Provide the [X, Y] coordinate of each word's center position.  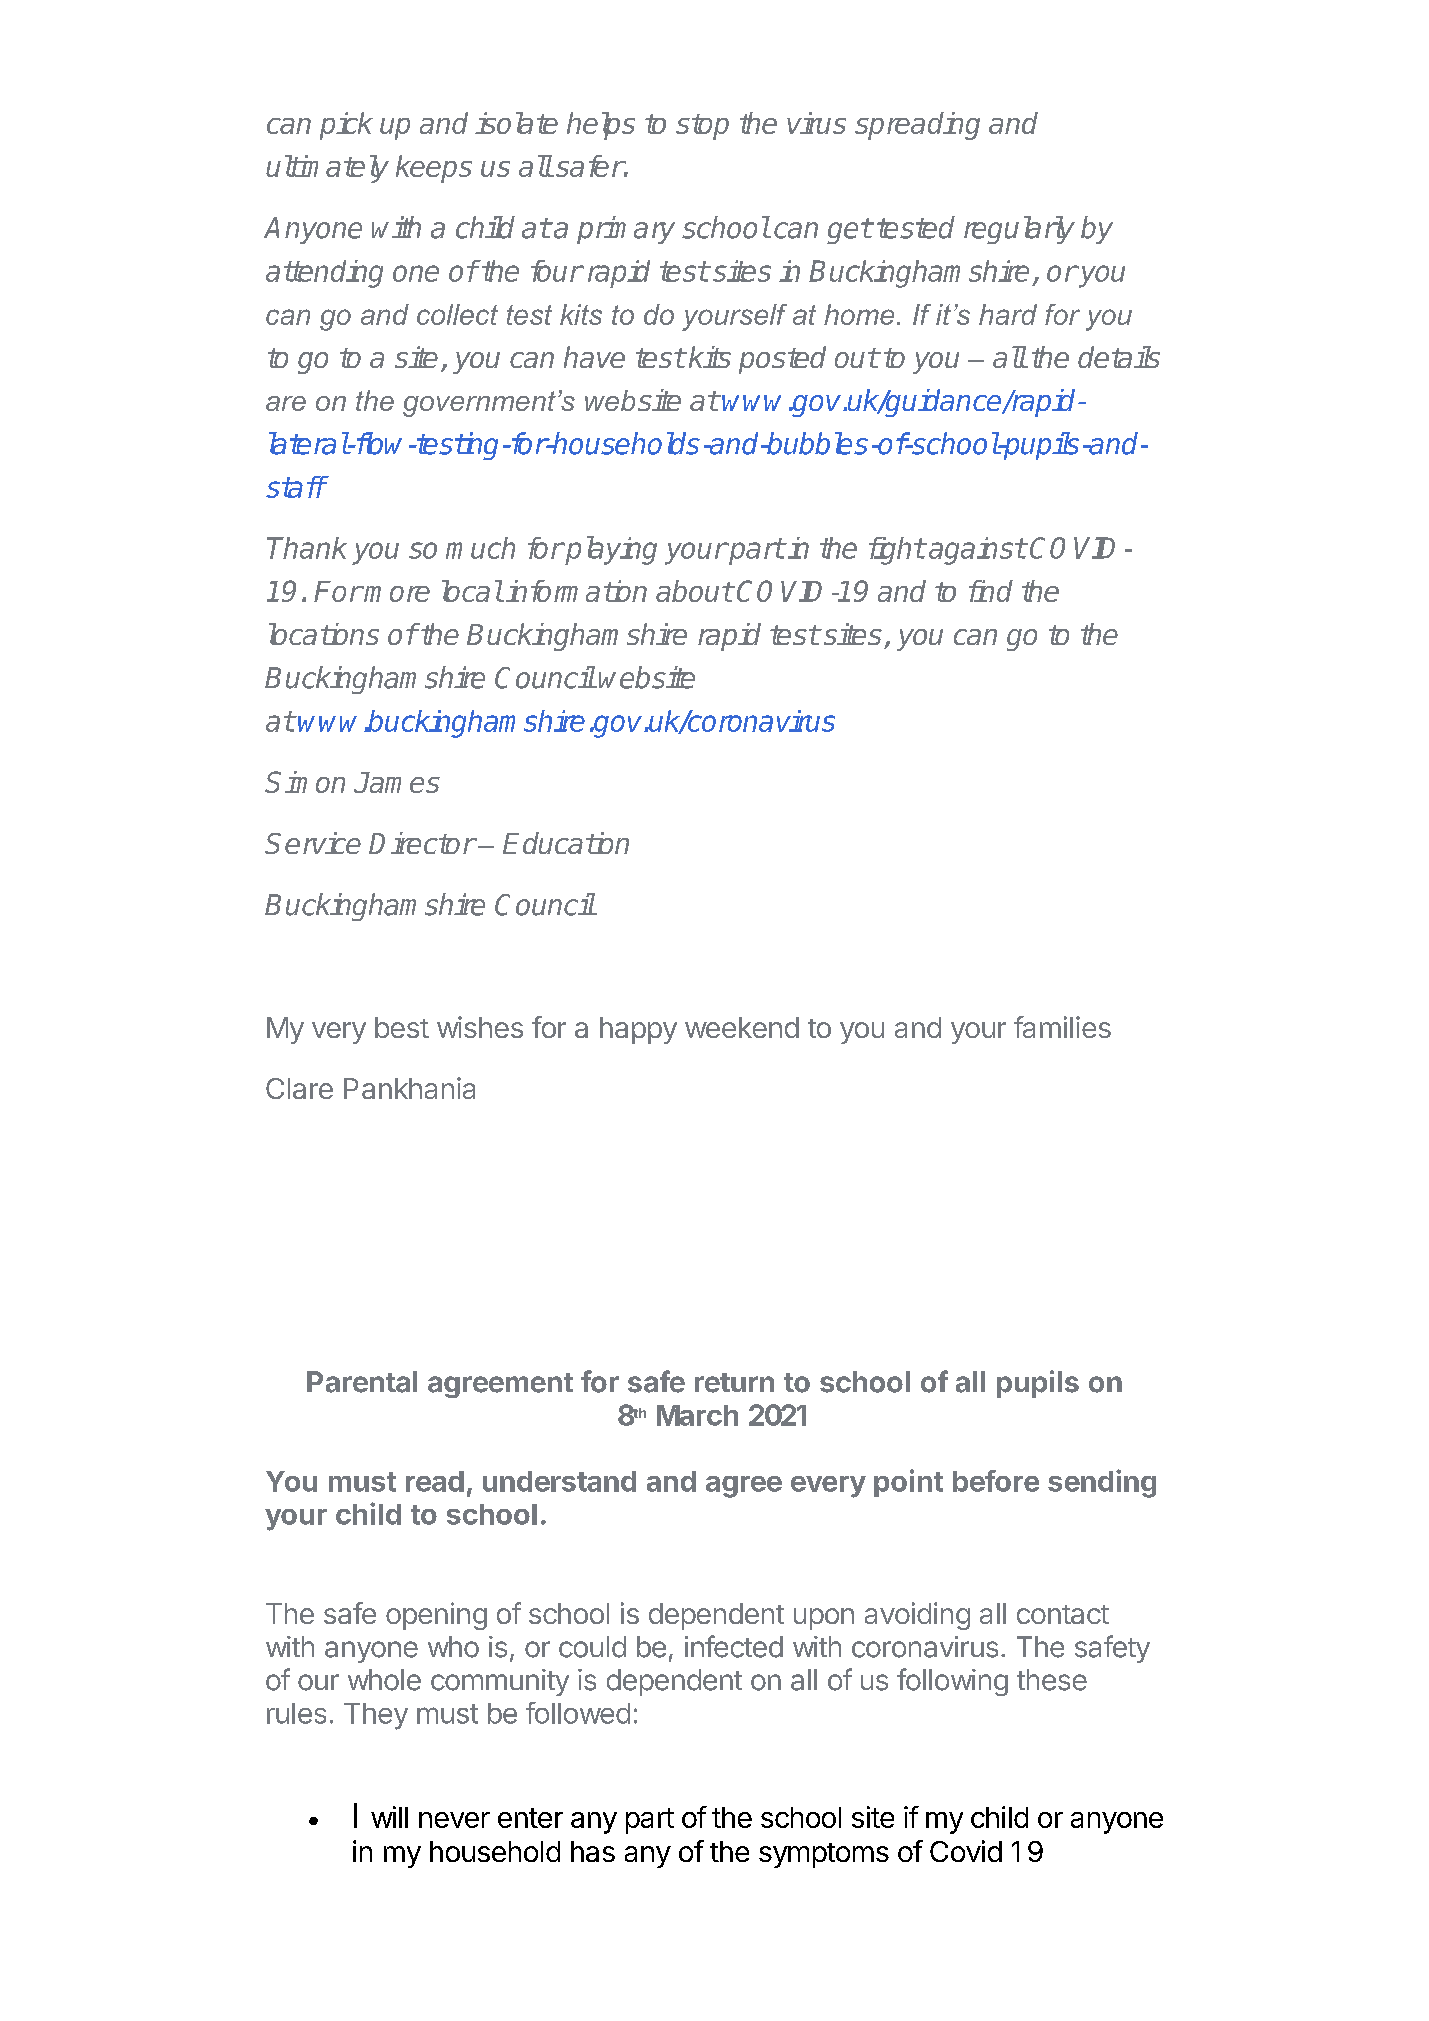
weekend [742, 1027]
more [397, 594]
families [1062, 1027]
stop [702, 127]
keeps [434, 169]
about [694, 591]
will [389, 1817]
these [1052, 1680]
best [402, 1027]
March [697, 1415]
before [996, 1481]
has [593, 1851]
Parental [362, 1382]
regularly [1019, 230]
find [991, 591]
